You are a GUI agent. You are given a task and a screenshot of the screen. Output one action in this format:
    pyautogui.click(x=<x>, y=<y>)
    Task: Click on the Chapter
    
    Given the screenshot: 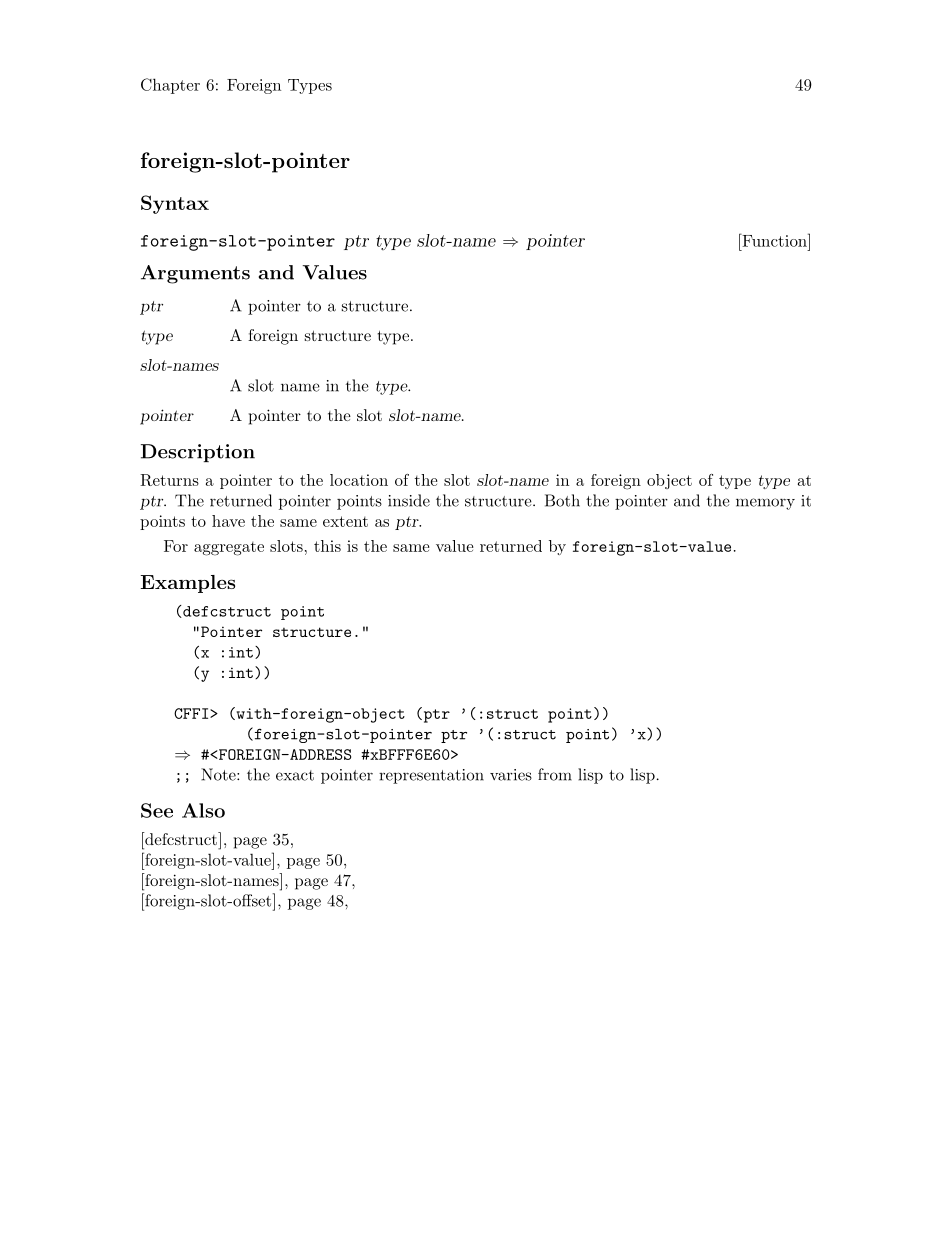 What is the action you would take?
    pyautogui.click(x=170, y=86)
